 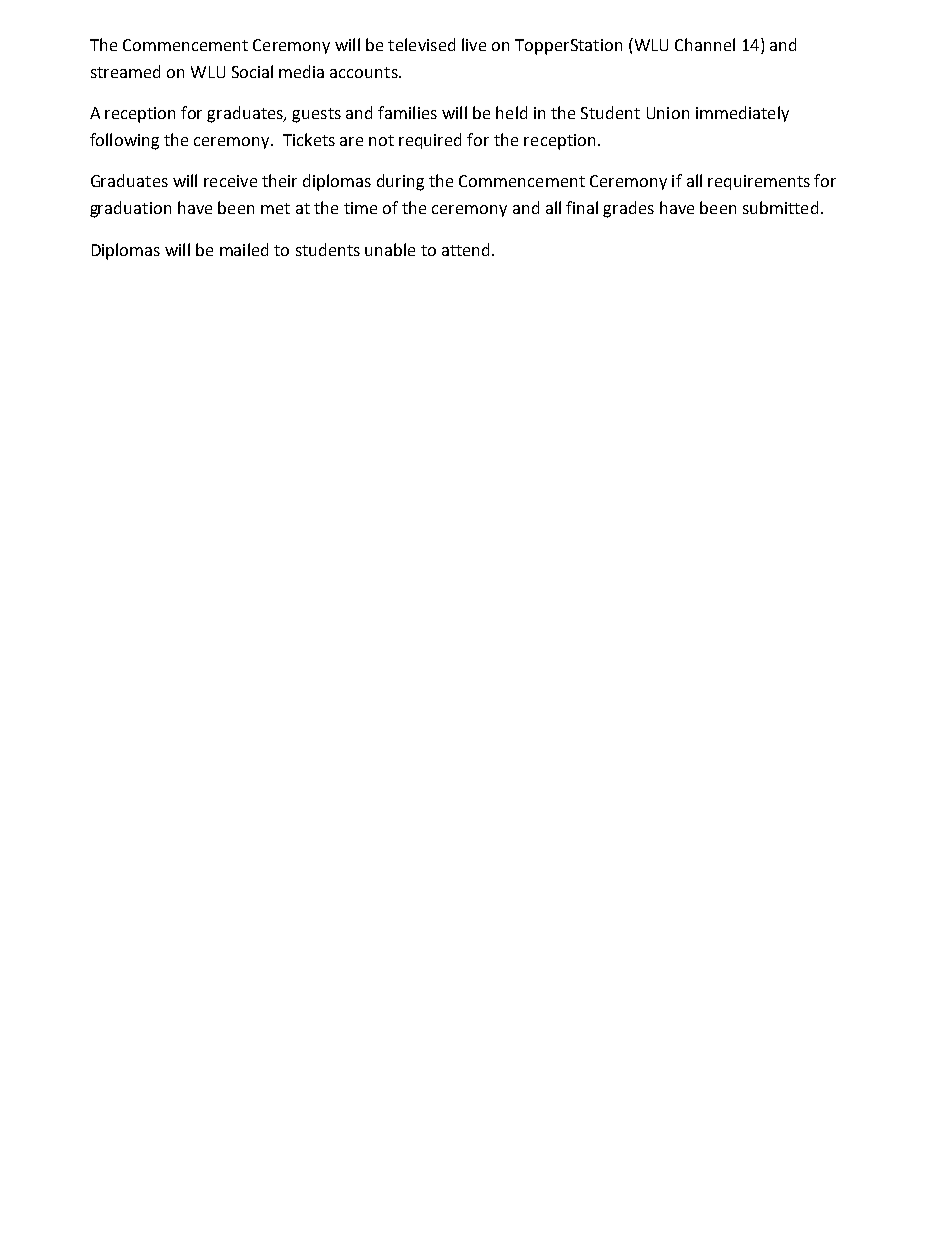 What do you see at coordinates (400, 182) in the image?
I see `during` at bounding box center [400, 182].
